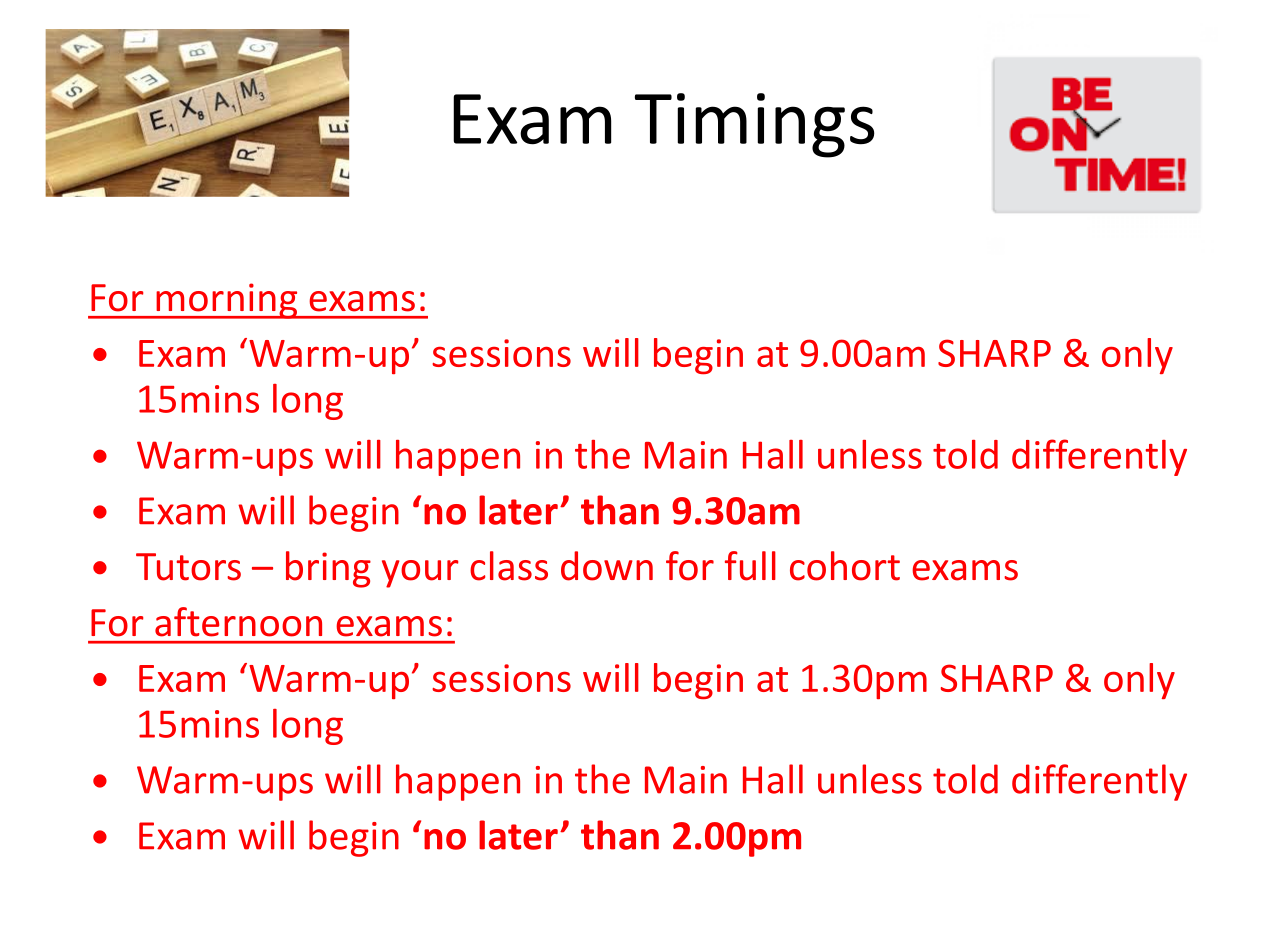 This image has width=1270, height=952. What do you see at coordinates (188, 567) in the image?
I see `Tutors` at bounding box center [188, 567].
